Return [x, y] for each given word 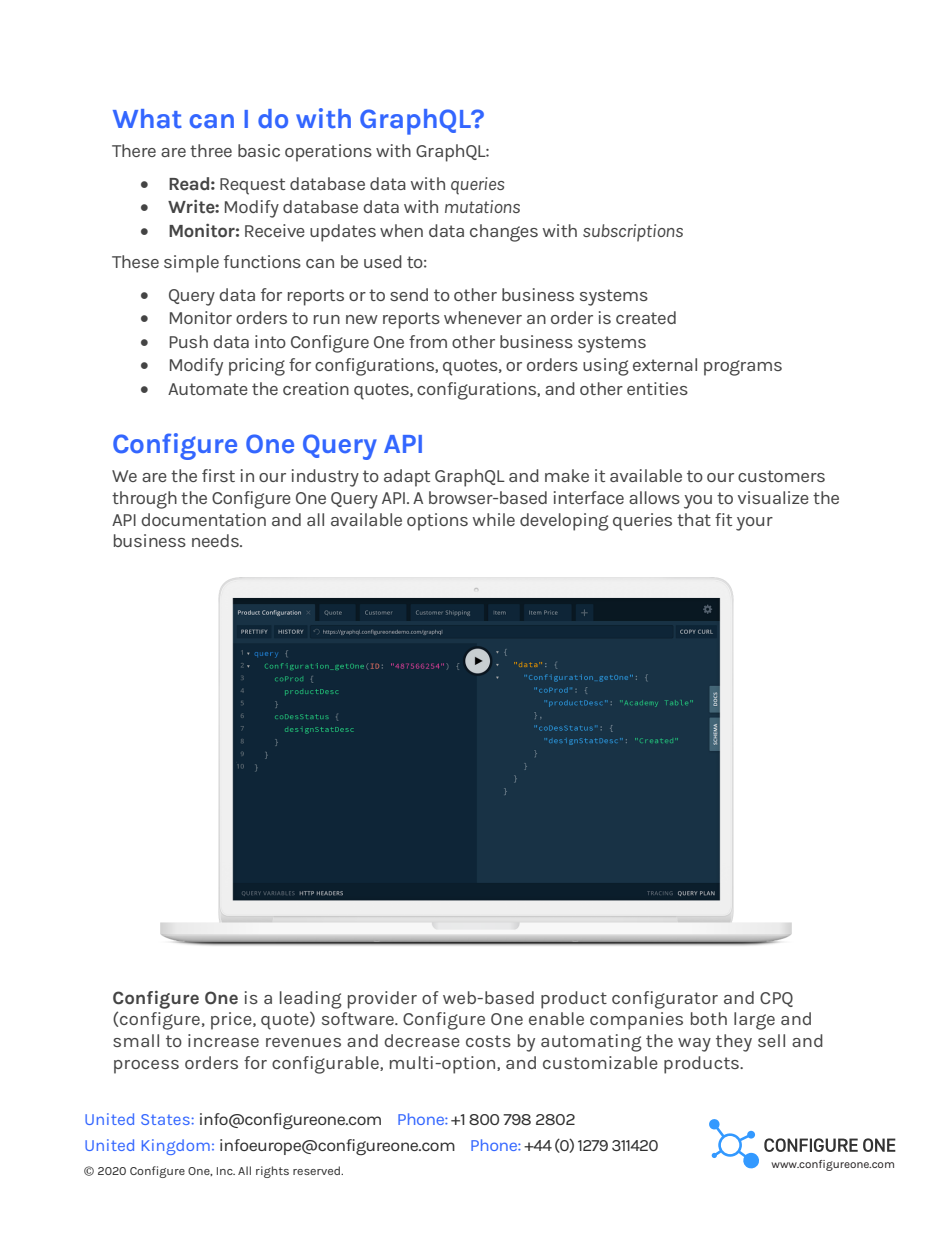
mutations [482, 206]
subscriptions [633, 233]
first [218, 475]
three [211, 150]
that [694, 519]
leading [311, 1000]
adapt [407, 478]
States [165, 1119]
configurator [665, 1000]
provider [382, 1000]
